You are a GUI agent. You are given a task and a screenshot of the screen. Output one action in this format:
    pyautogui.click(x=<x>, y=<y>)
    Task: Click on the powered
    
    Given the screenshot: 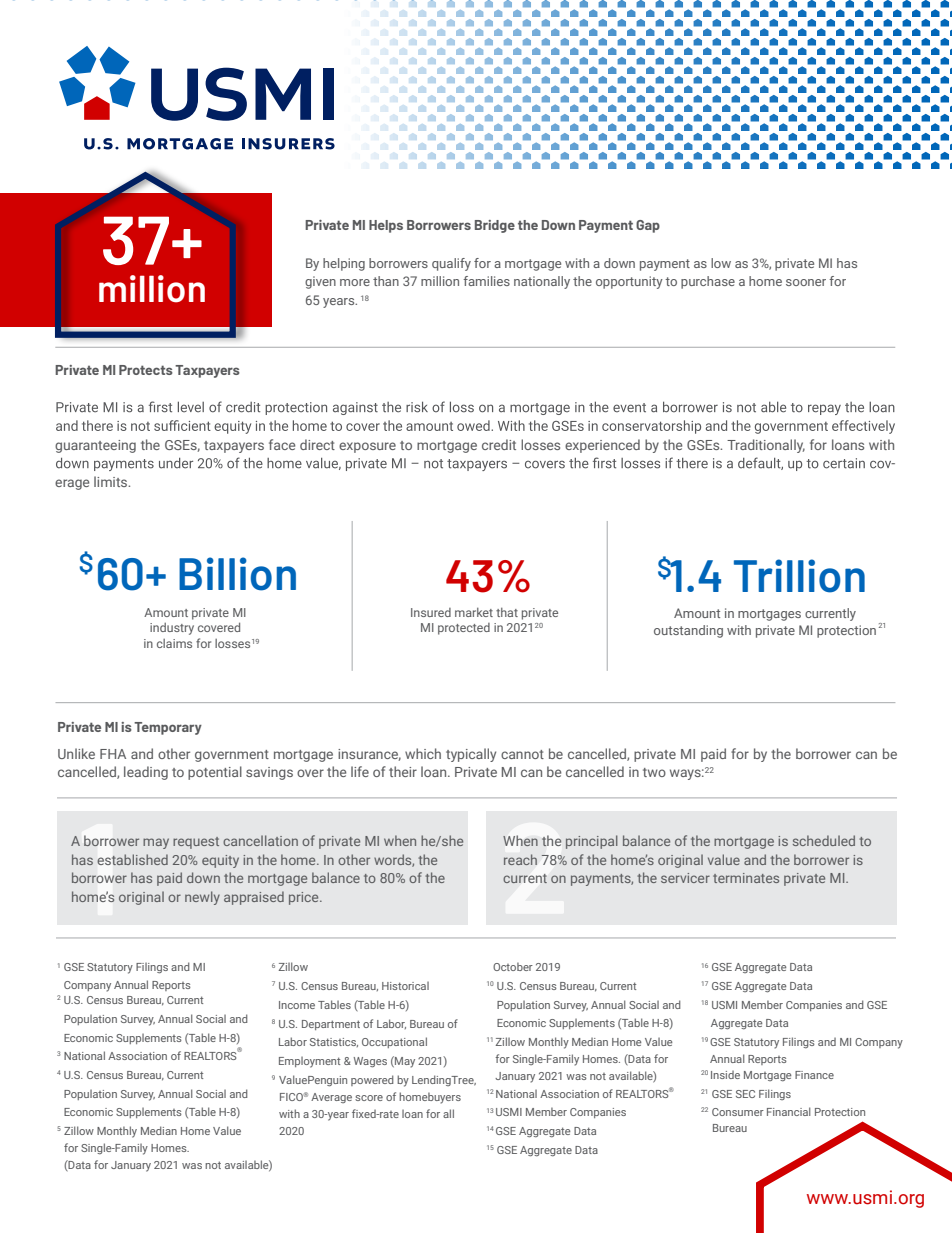 What is the action you would take?
    pyautogui.click(x=372, y=1080)
